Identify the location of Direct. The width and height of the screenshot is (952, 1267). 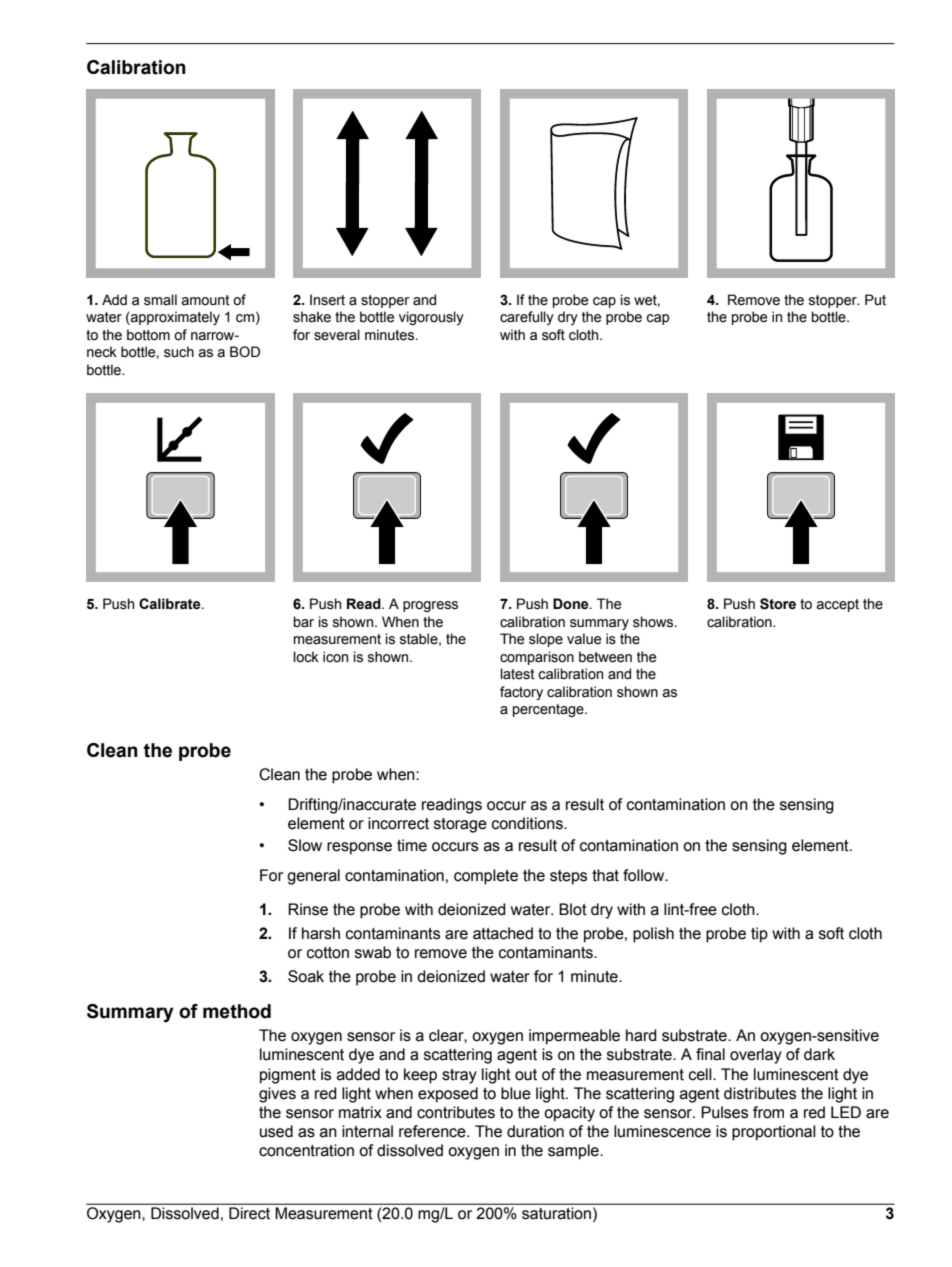
(249, 1213).
